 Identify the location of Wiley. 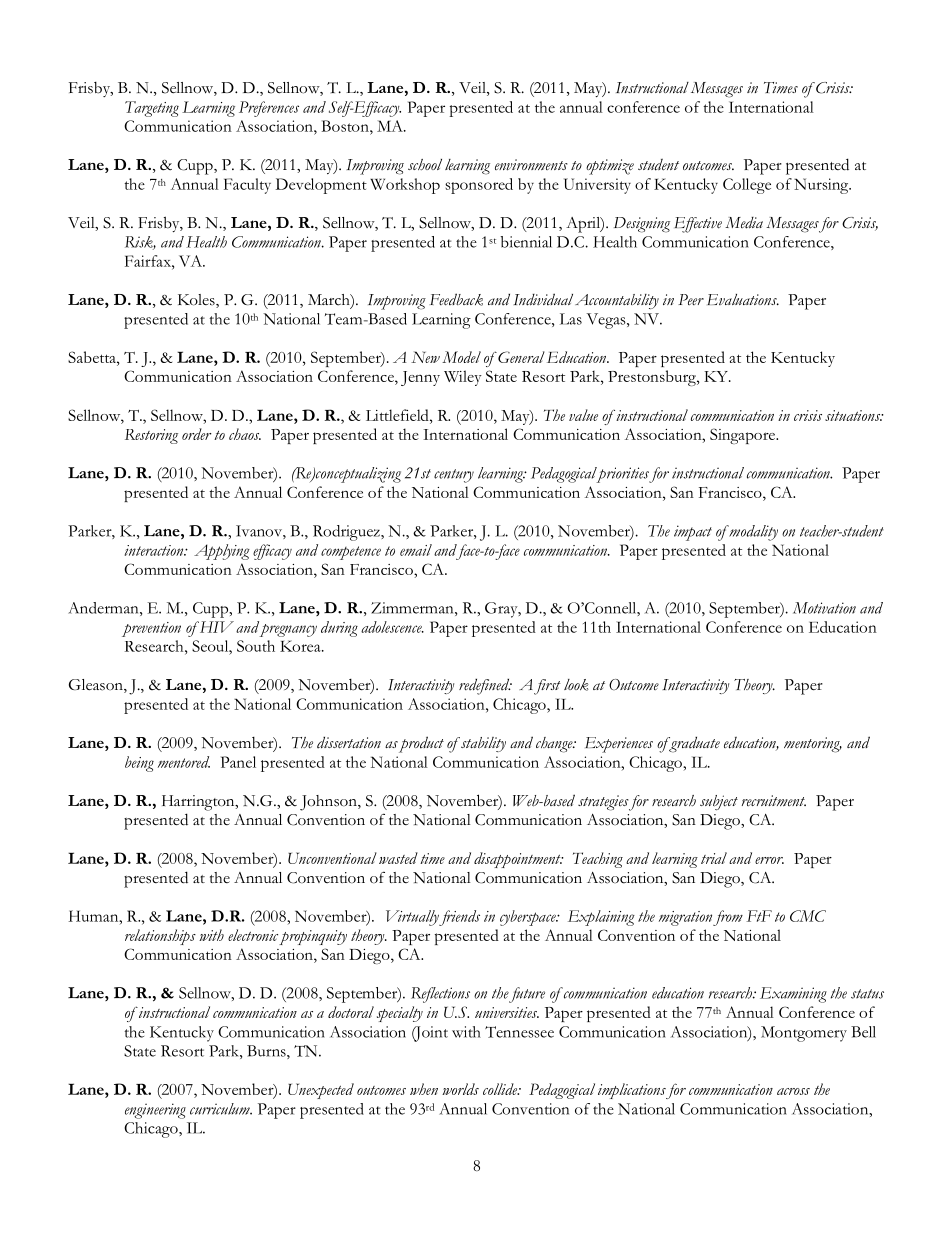
(463, 378).
